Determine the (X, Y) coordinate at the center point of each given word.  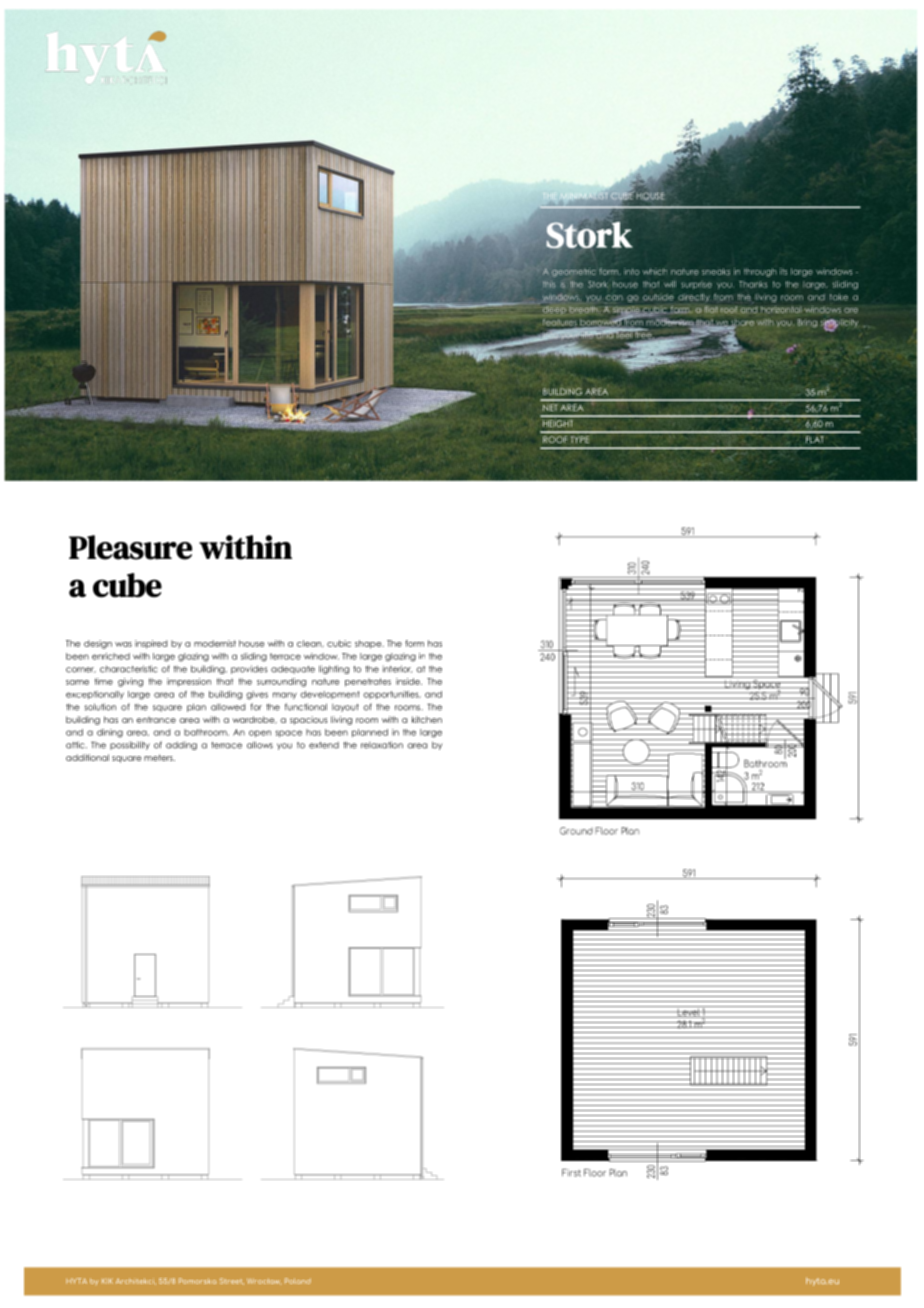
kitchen (427, 719)
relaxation (382, 745)
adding (181, 745)
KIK (107, 1281)
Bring (807, 323)
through (760, 272)
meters (159, 757)
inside (409, 681)
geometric (574, 272)
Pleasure (130, 547)
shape (369, 644)
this (549, 284)
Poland (298, 1281)
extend (324, 745)
